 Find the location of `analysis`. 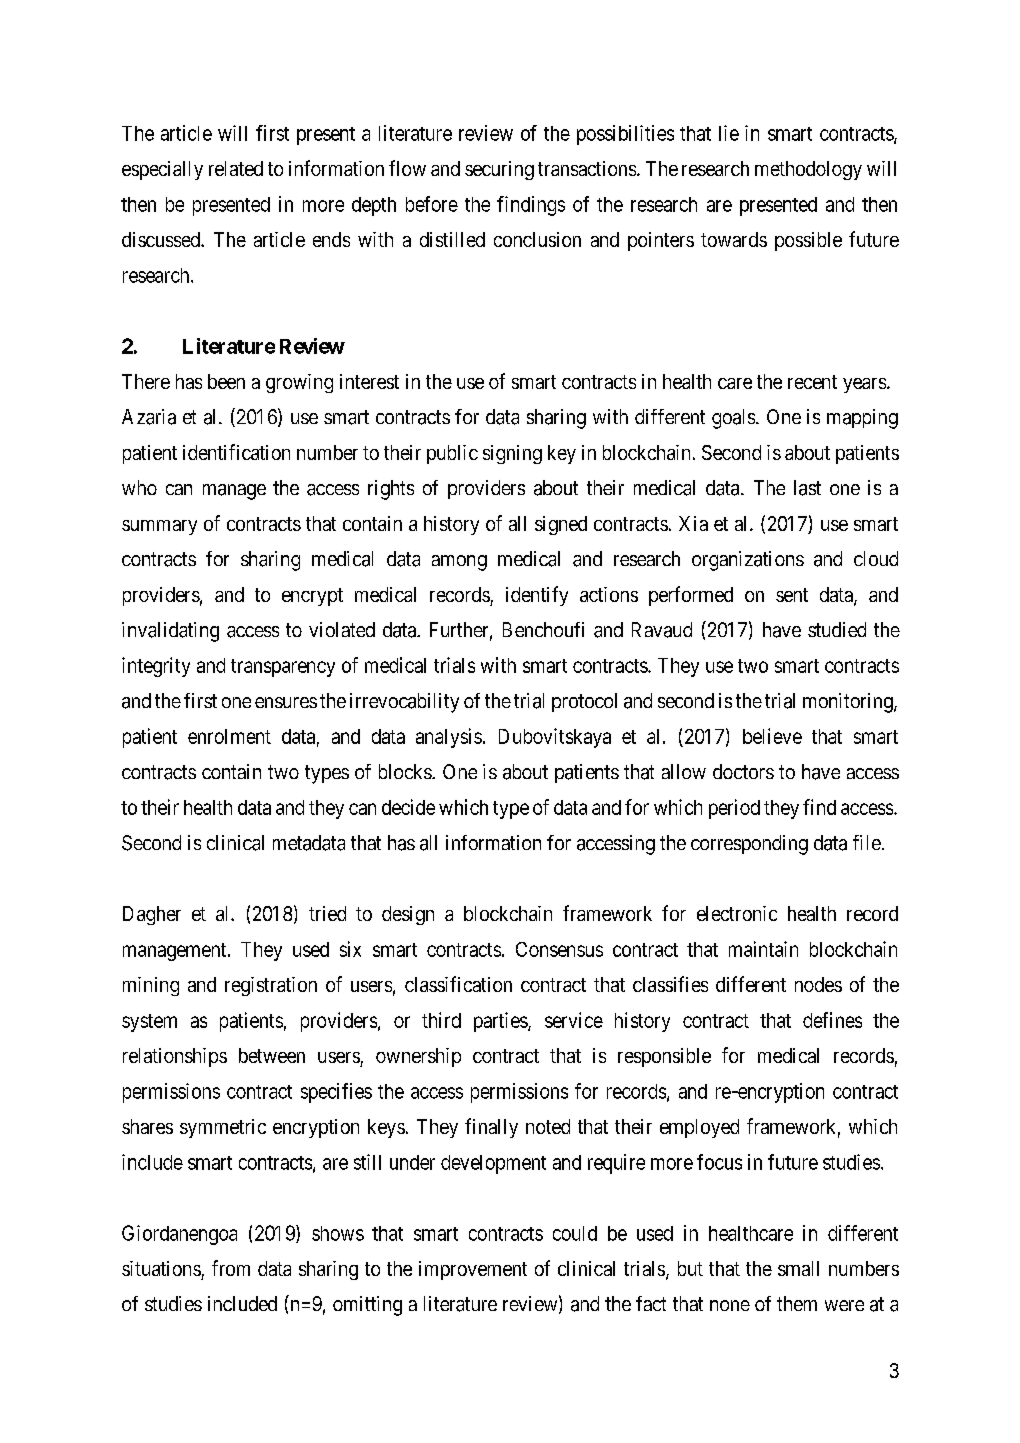

analysis is located at coordinates (449, 738).
